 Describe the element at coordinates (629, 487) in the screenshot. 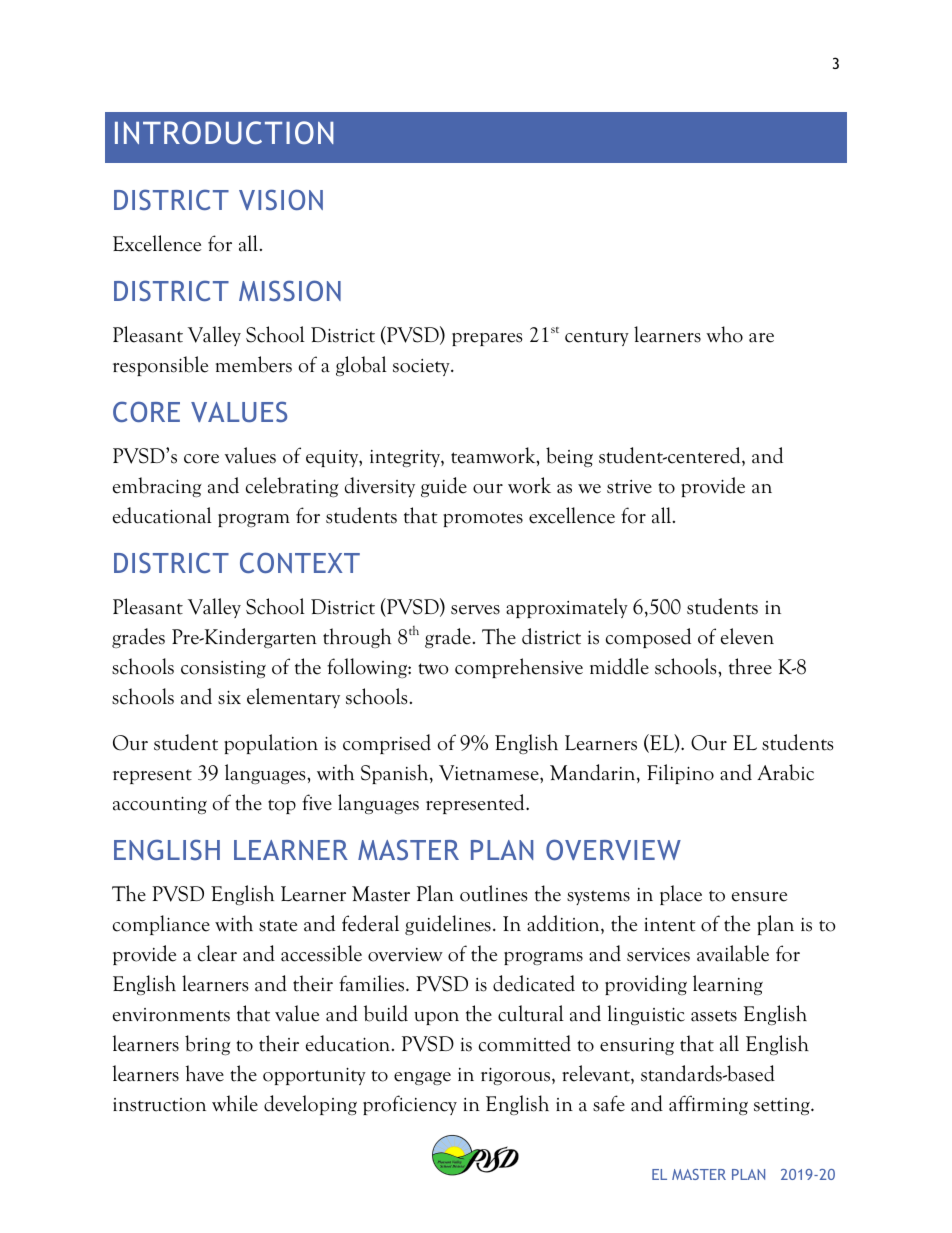

I see `strive` at that location.
